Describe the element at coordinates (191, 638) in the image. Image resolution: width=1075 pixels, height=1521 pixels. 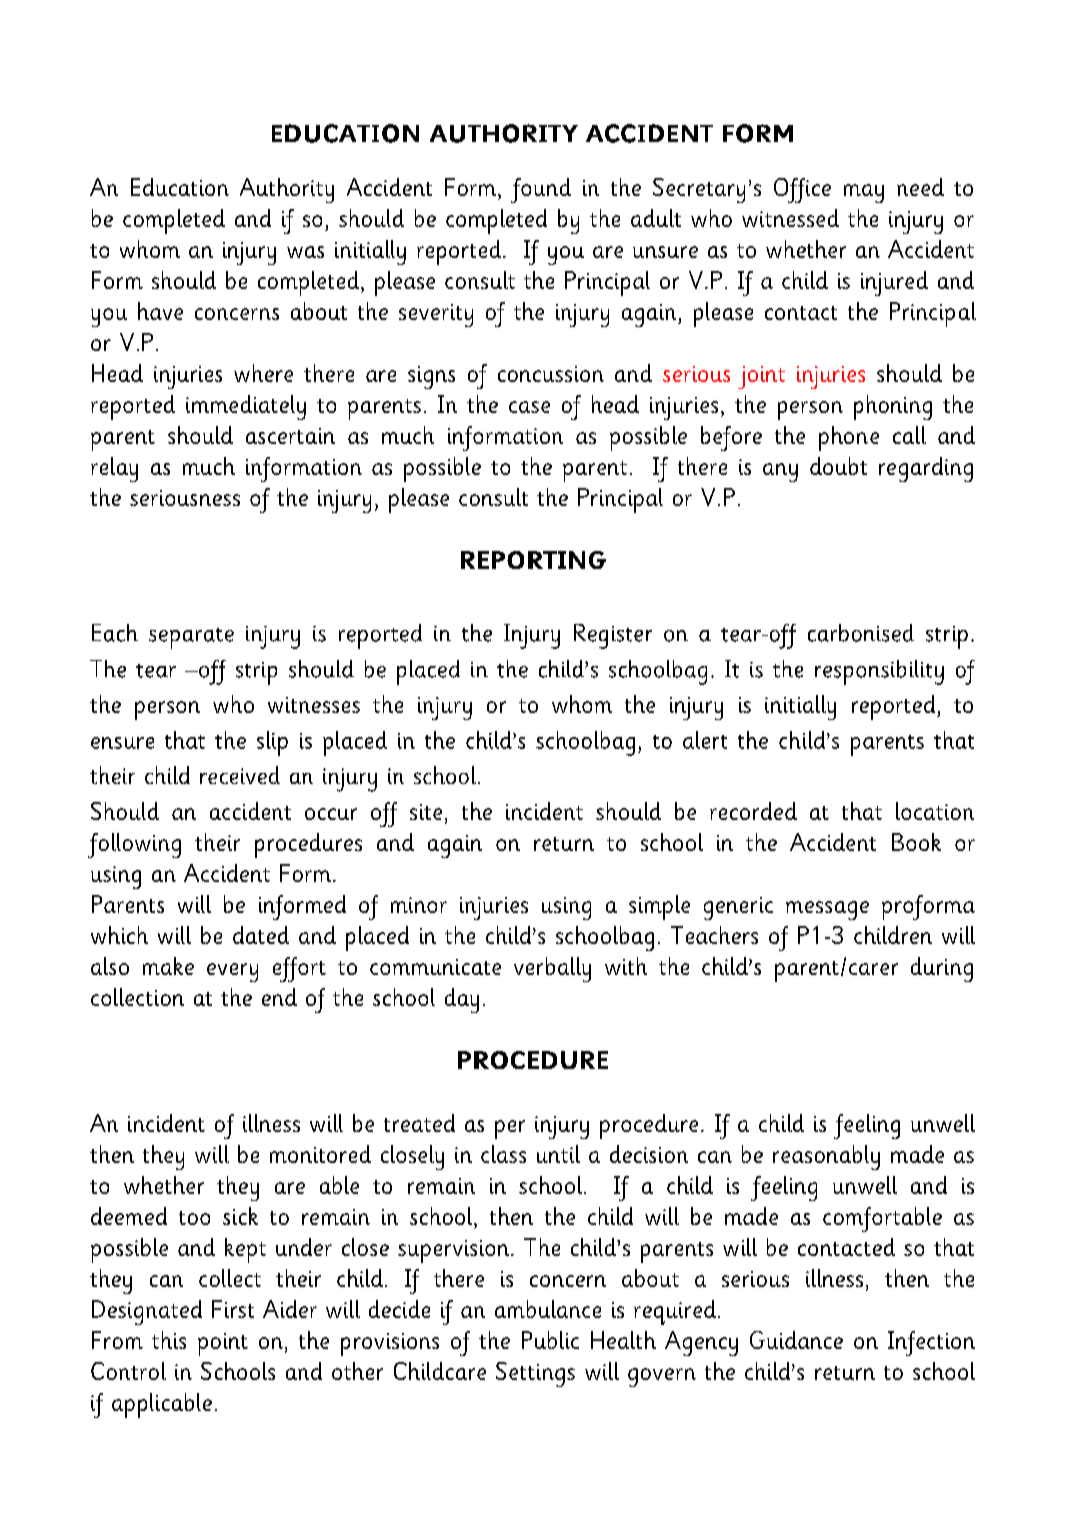
I see `separate` at that location.
